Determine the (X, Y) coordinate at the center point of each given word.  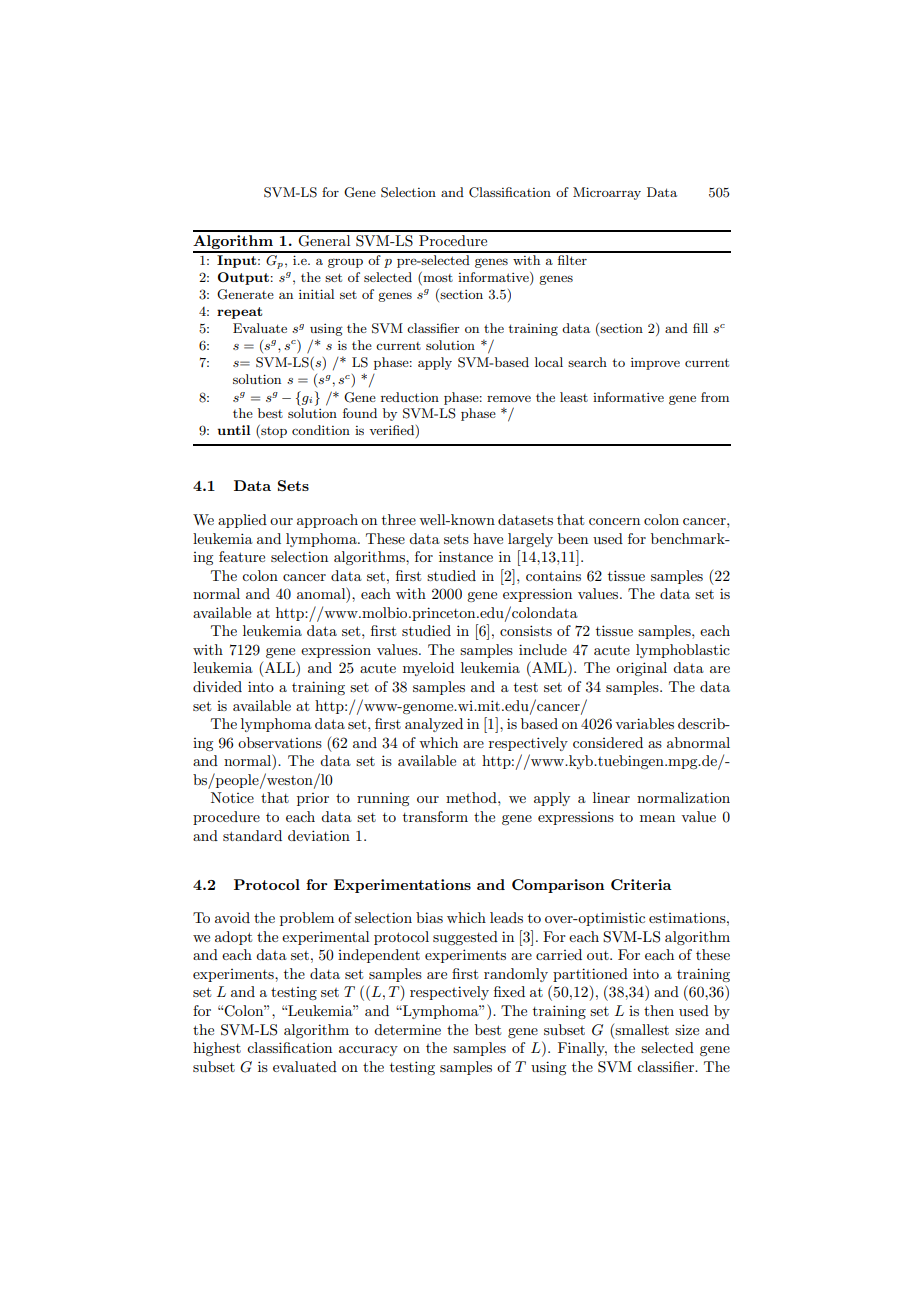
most (437, 278)
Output (243, 278)
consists (526, 630)
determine (407, 1029)
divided (217, 686)
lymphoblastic (683, 651)
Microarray (607, 193)
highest (217, 1049)
